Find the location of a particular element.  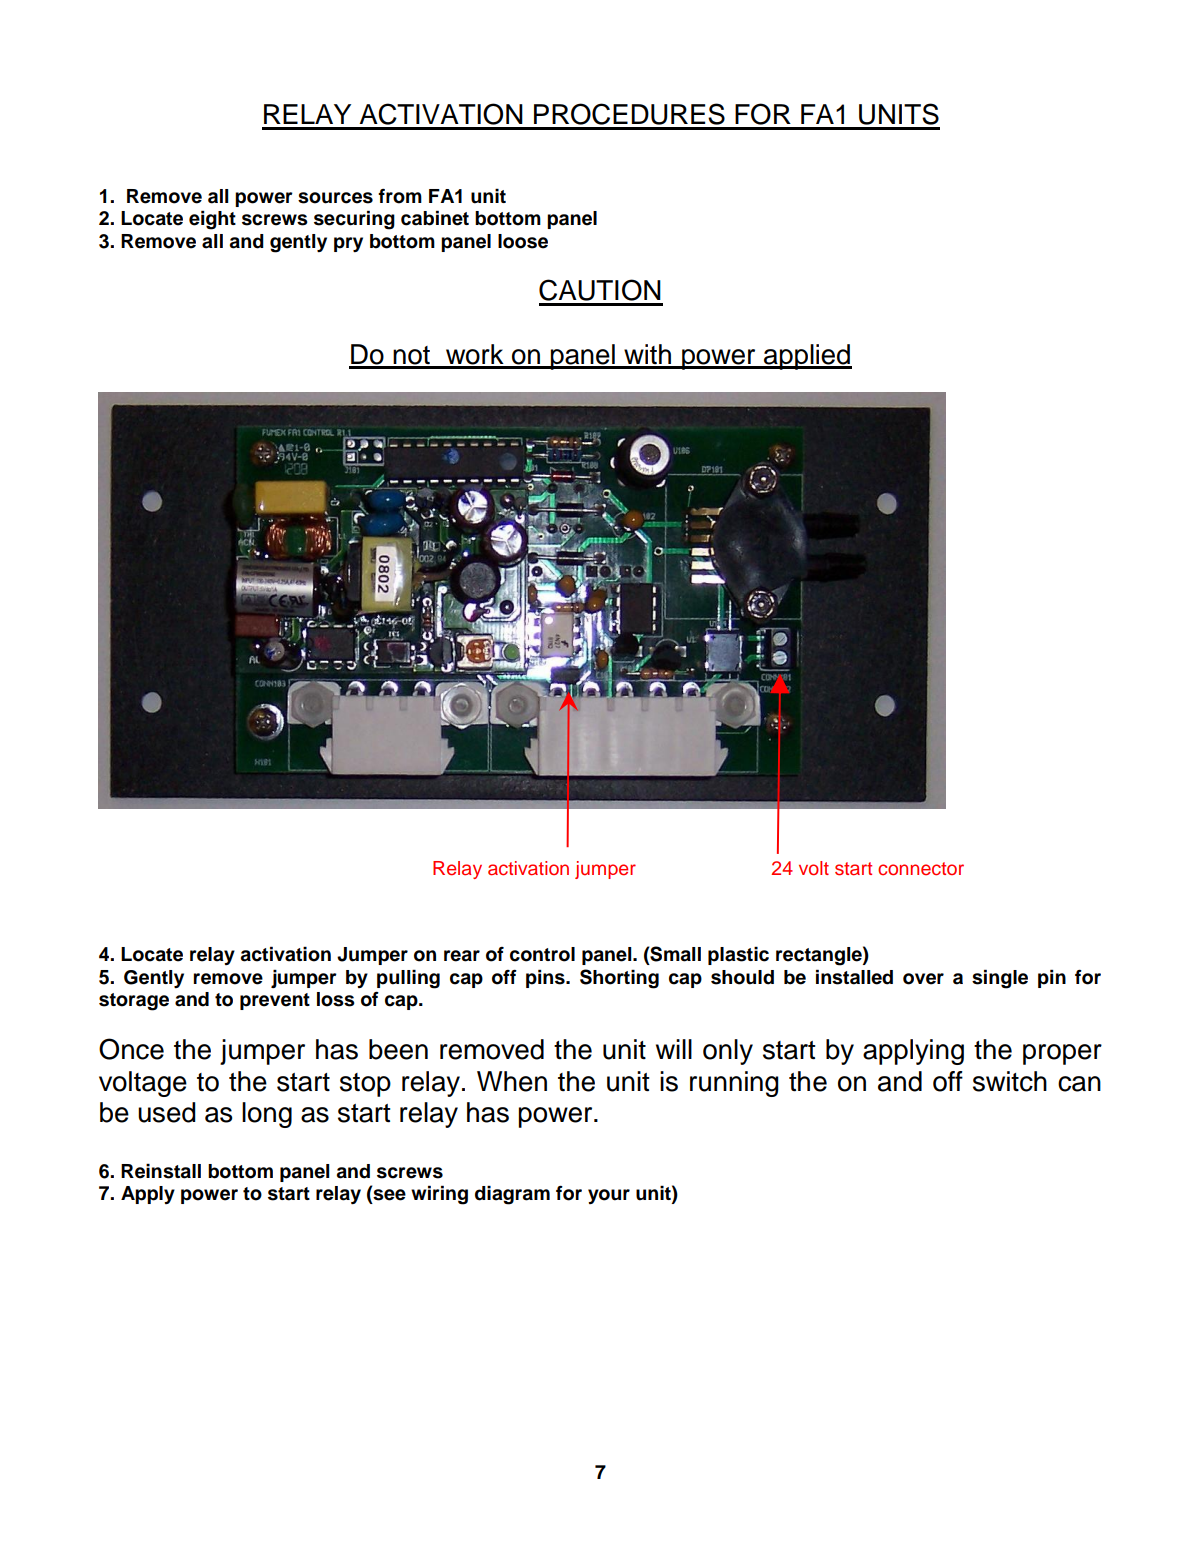

control is located at coordinates (542, 954).
